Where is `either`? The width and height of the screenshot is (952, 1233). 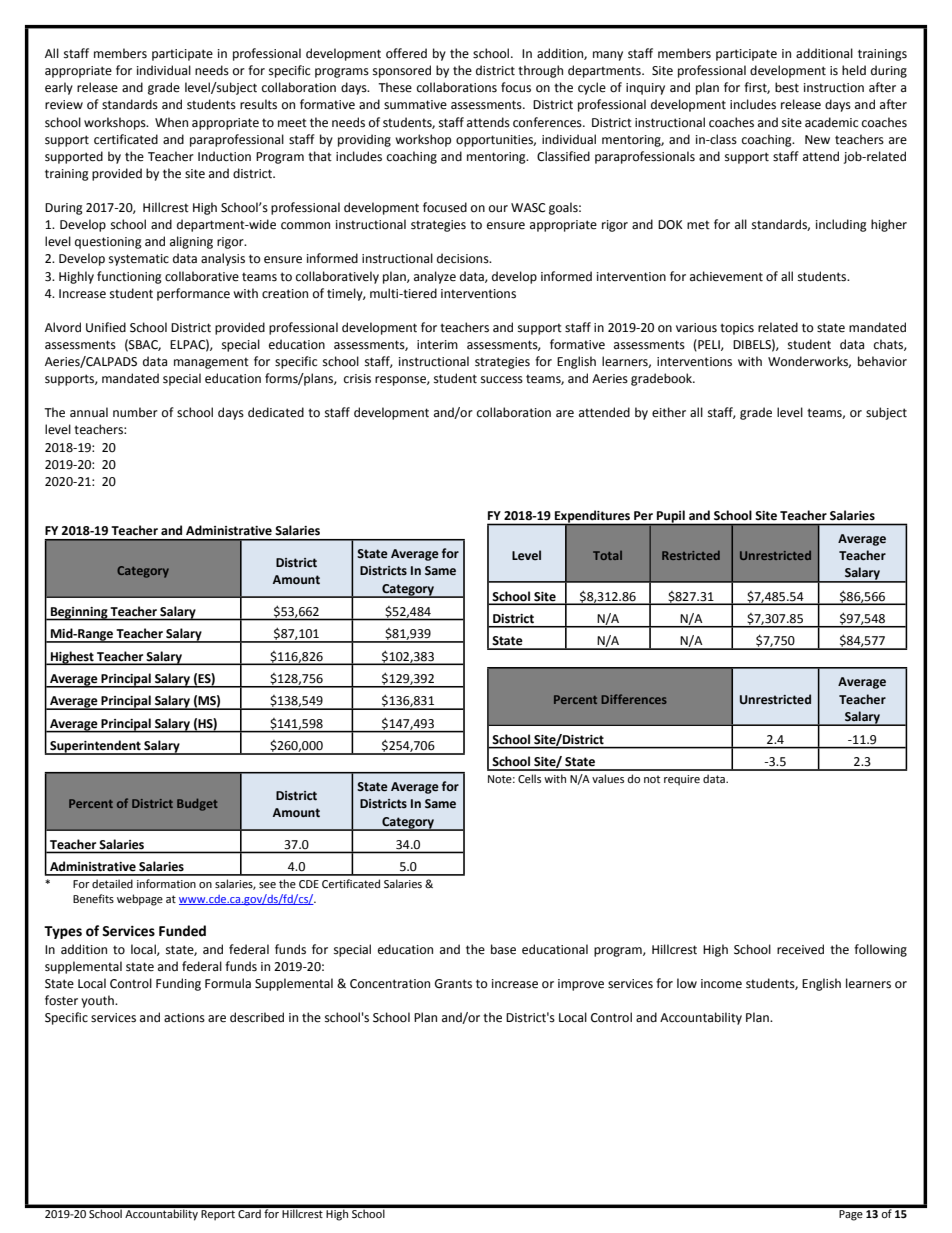 either is located at coordinates (669, 412).
